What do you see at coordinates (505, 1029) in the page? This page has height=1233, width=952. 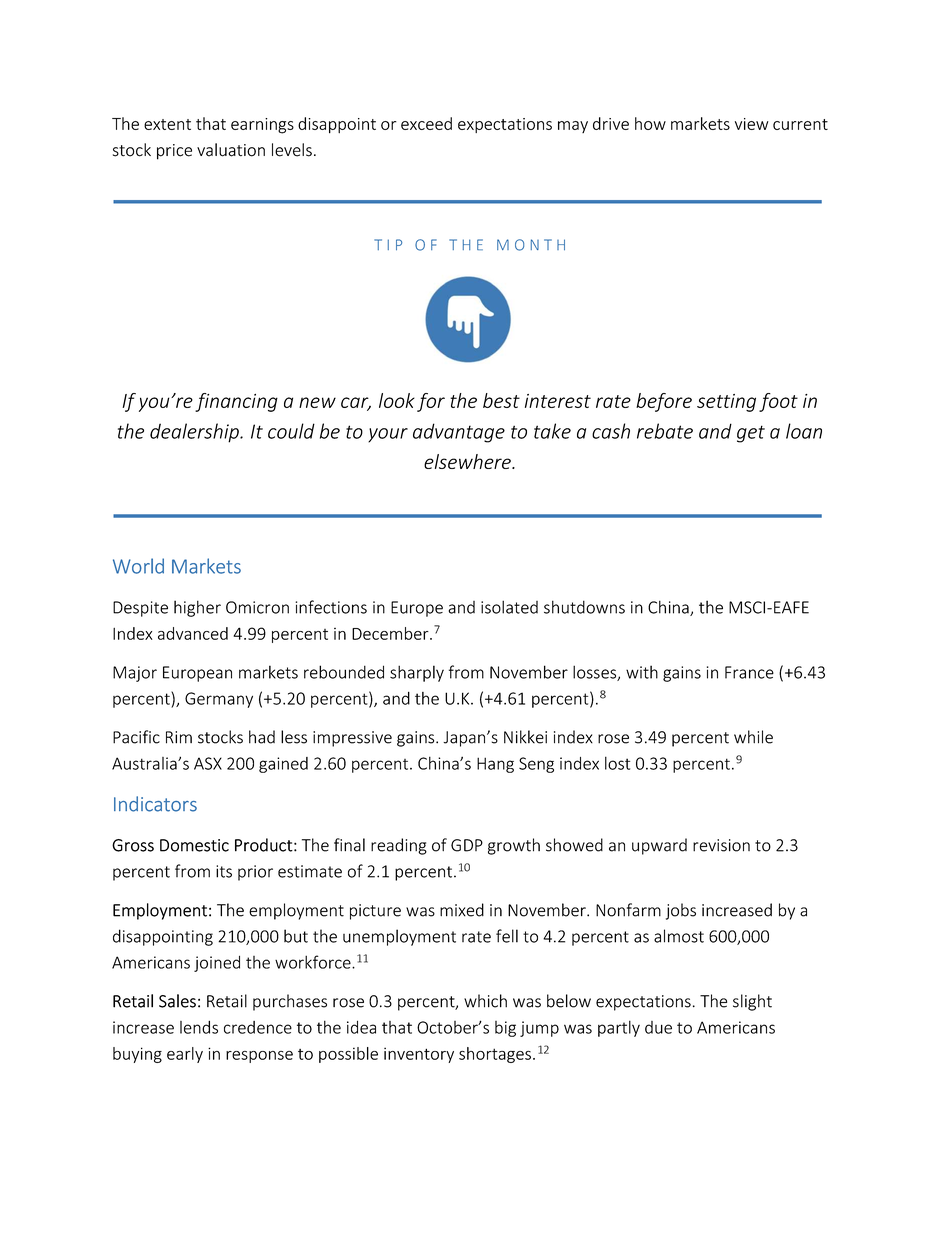 I see `big` at bounding box center [505, 1029].
